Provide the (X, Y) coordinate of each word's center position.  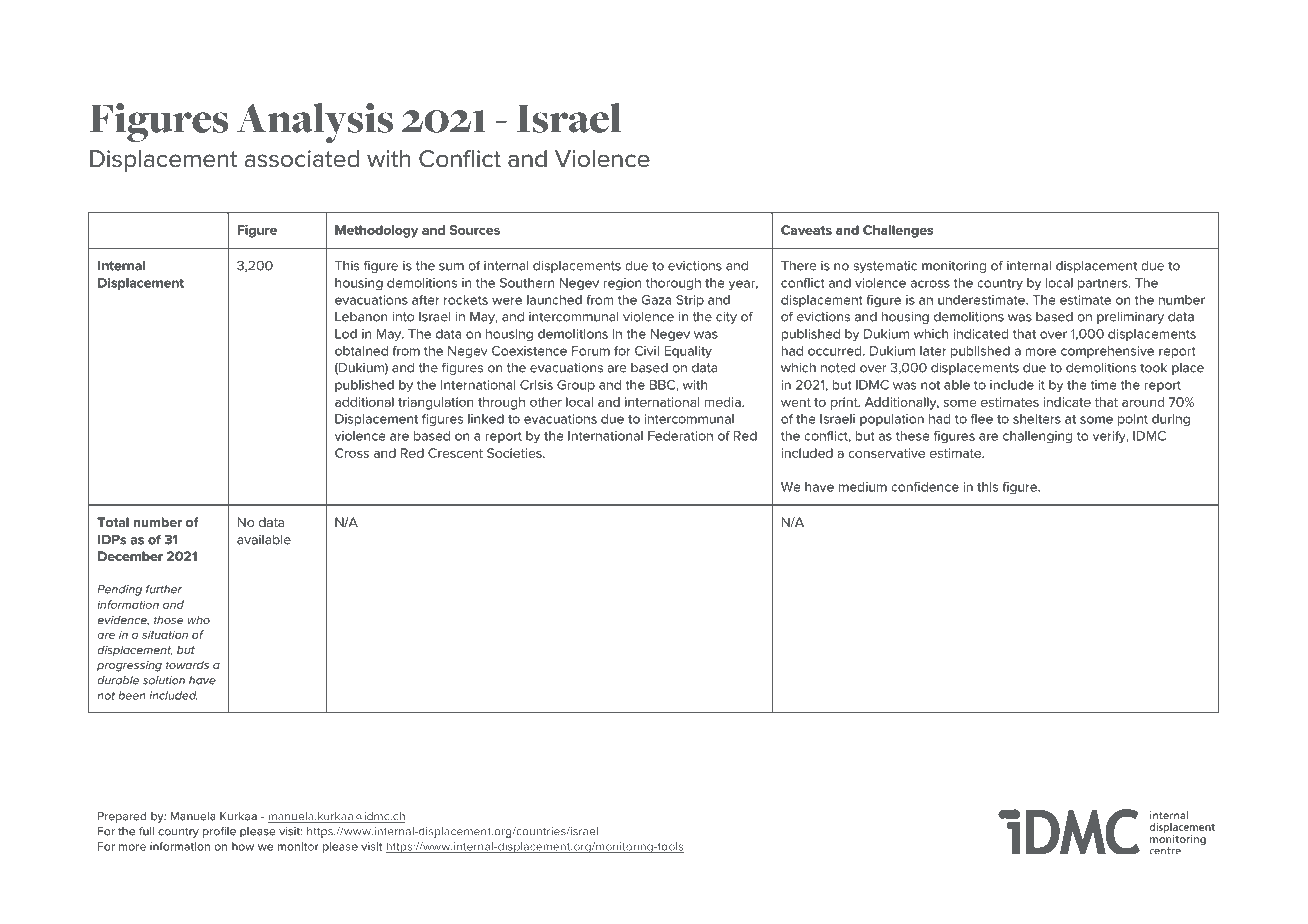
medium (863, 487)
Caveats (806, 230)
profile (219, 832)
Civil (647, 351)
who (199, 620)
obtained (361, 351)
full (146, 831)
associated (302, 159)
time (1103, 385)
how (243, 846)
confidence (925, 487)
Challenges (898, 231)
